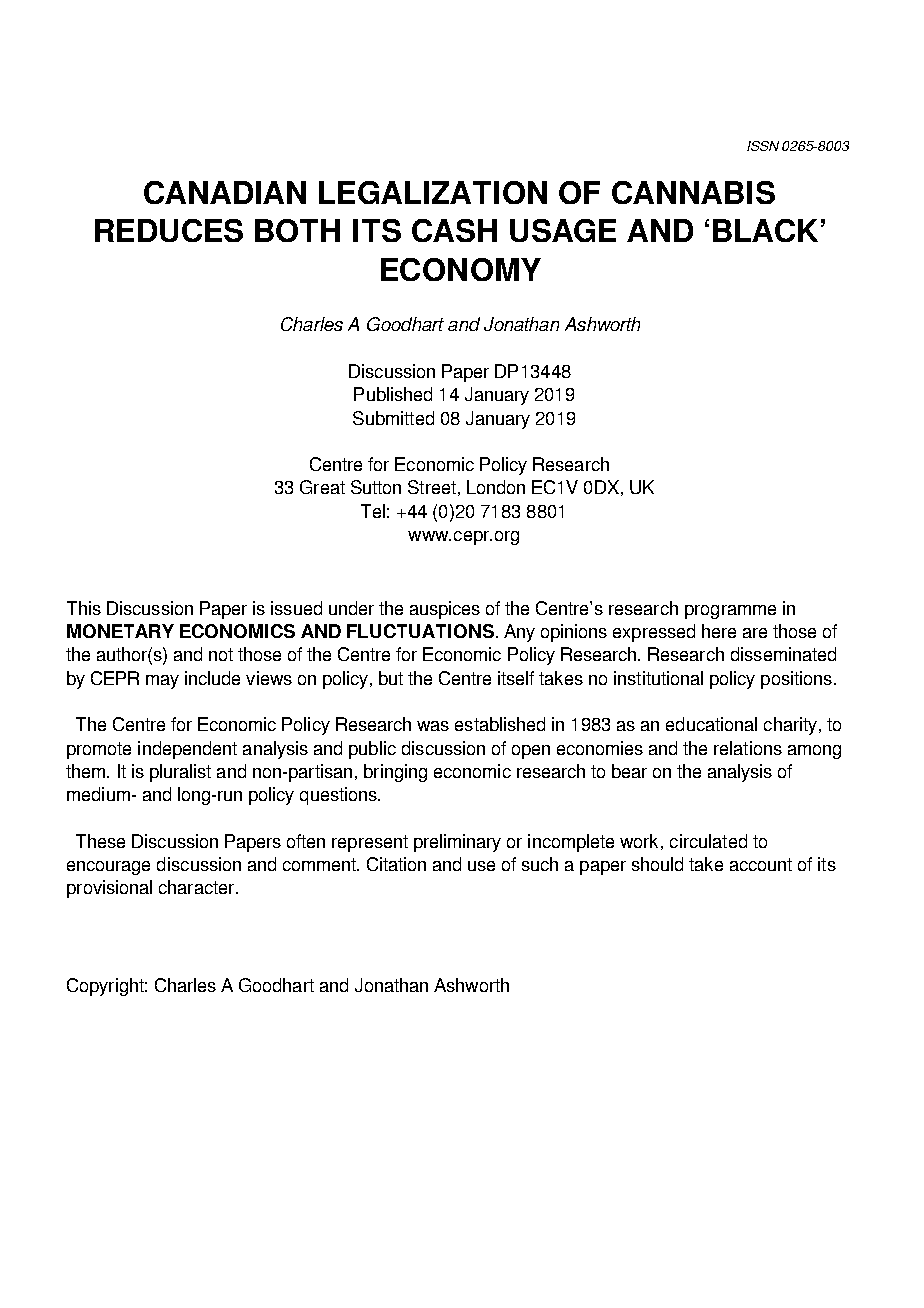 The image size is (924, 1308). What do you see at coordinates (393, 418) in the screenshot?
I see `Submitted` at bounding box center [393, 418].
